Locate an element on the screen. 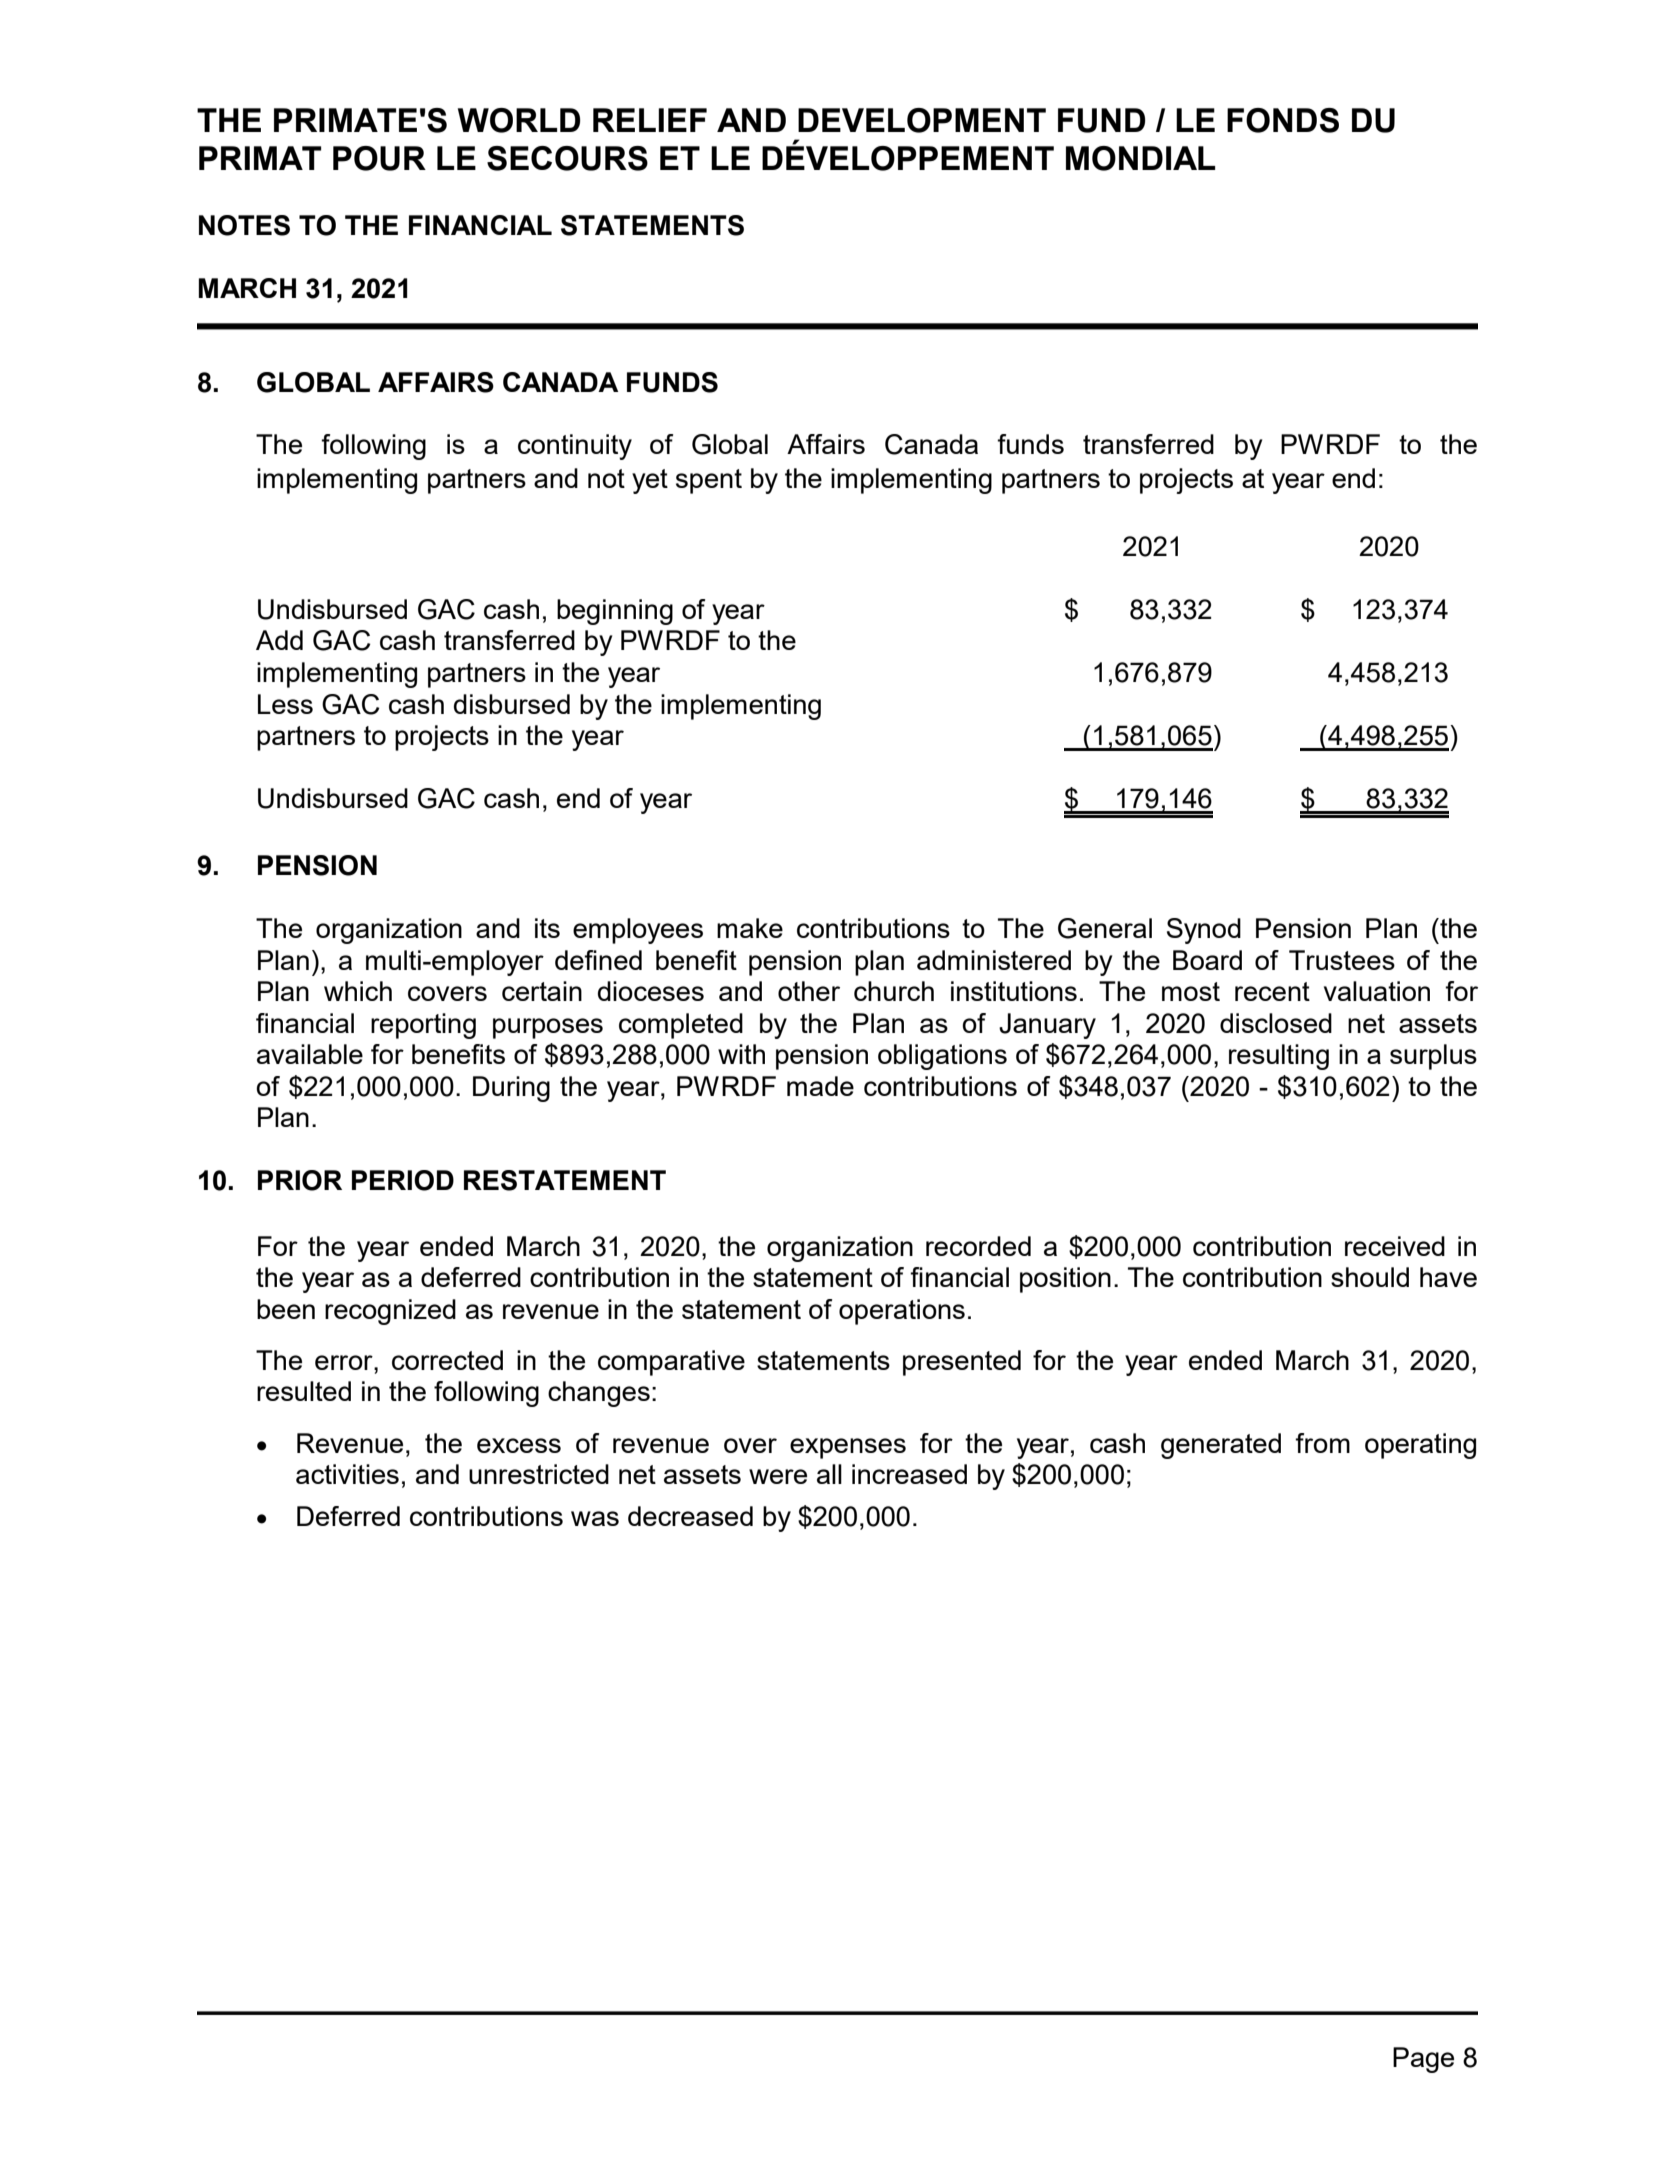  expenses is located at coordinates (848, 1448).
